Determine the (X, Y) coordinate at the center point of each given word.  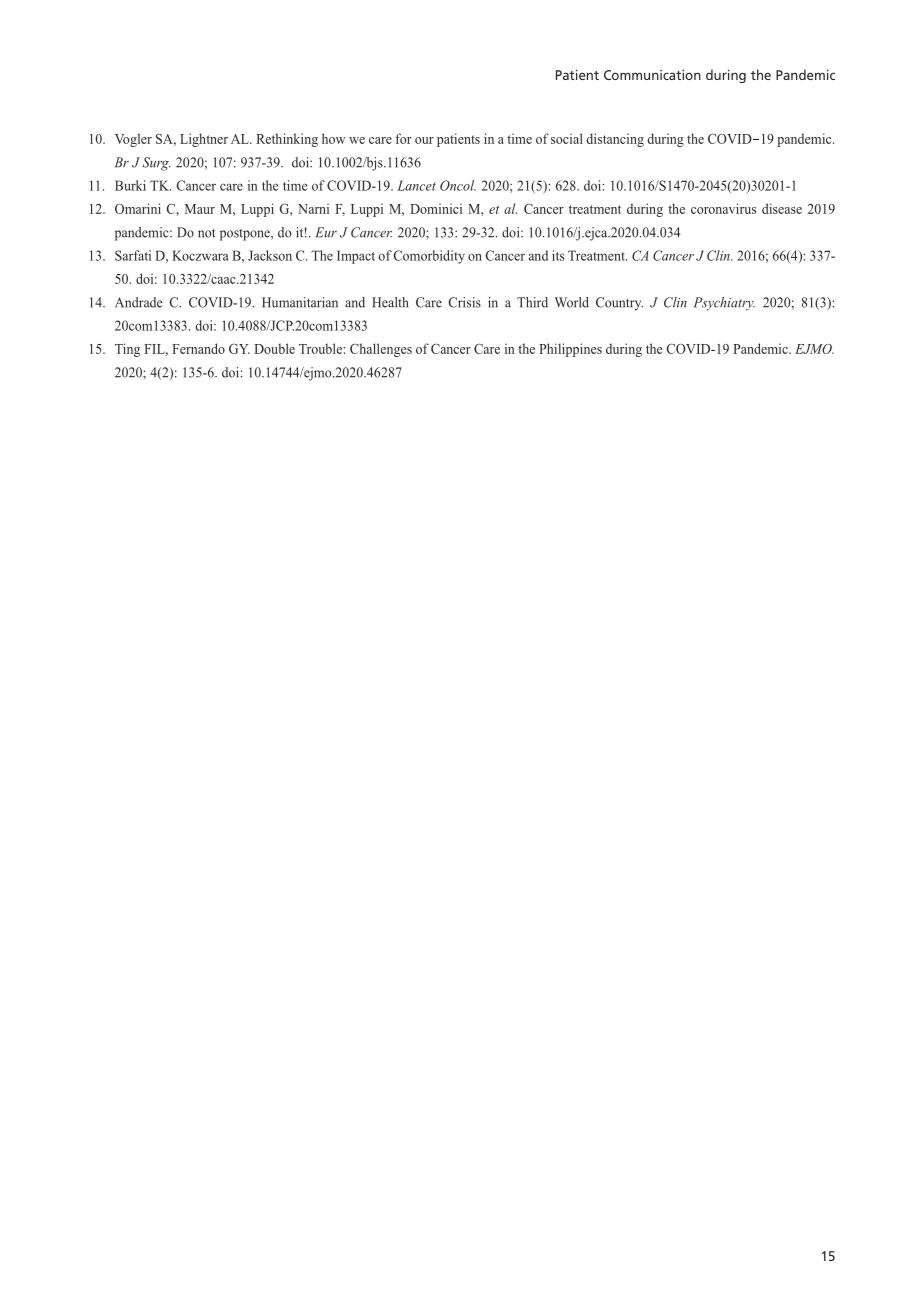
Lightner (204, 140)
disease (782, 208)
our (424, 140)
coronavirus (723, 208)
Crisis (464, 302)
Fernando (198, 348)
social (567, 138)
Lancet (416, 185)
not (207, 233)
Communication (652, 75)
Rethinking (287, 140)
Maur (200, 209)
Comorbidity (429, 257)
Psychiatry (724, 304)
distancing (615, 140)
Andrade (139, 302)
